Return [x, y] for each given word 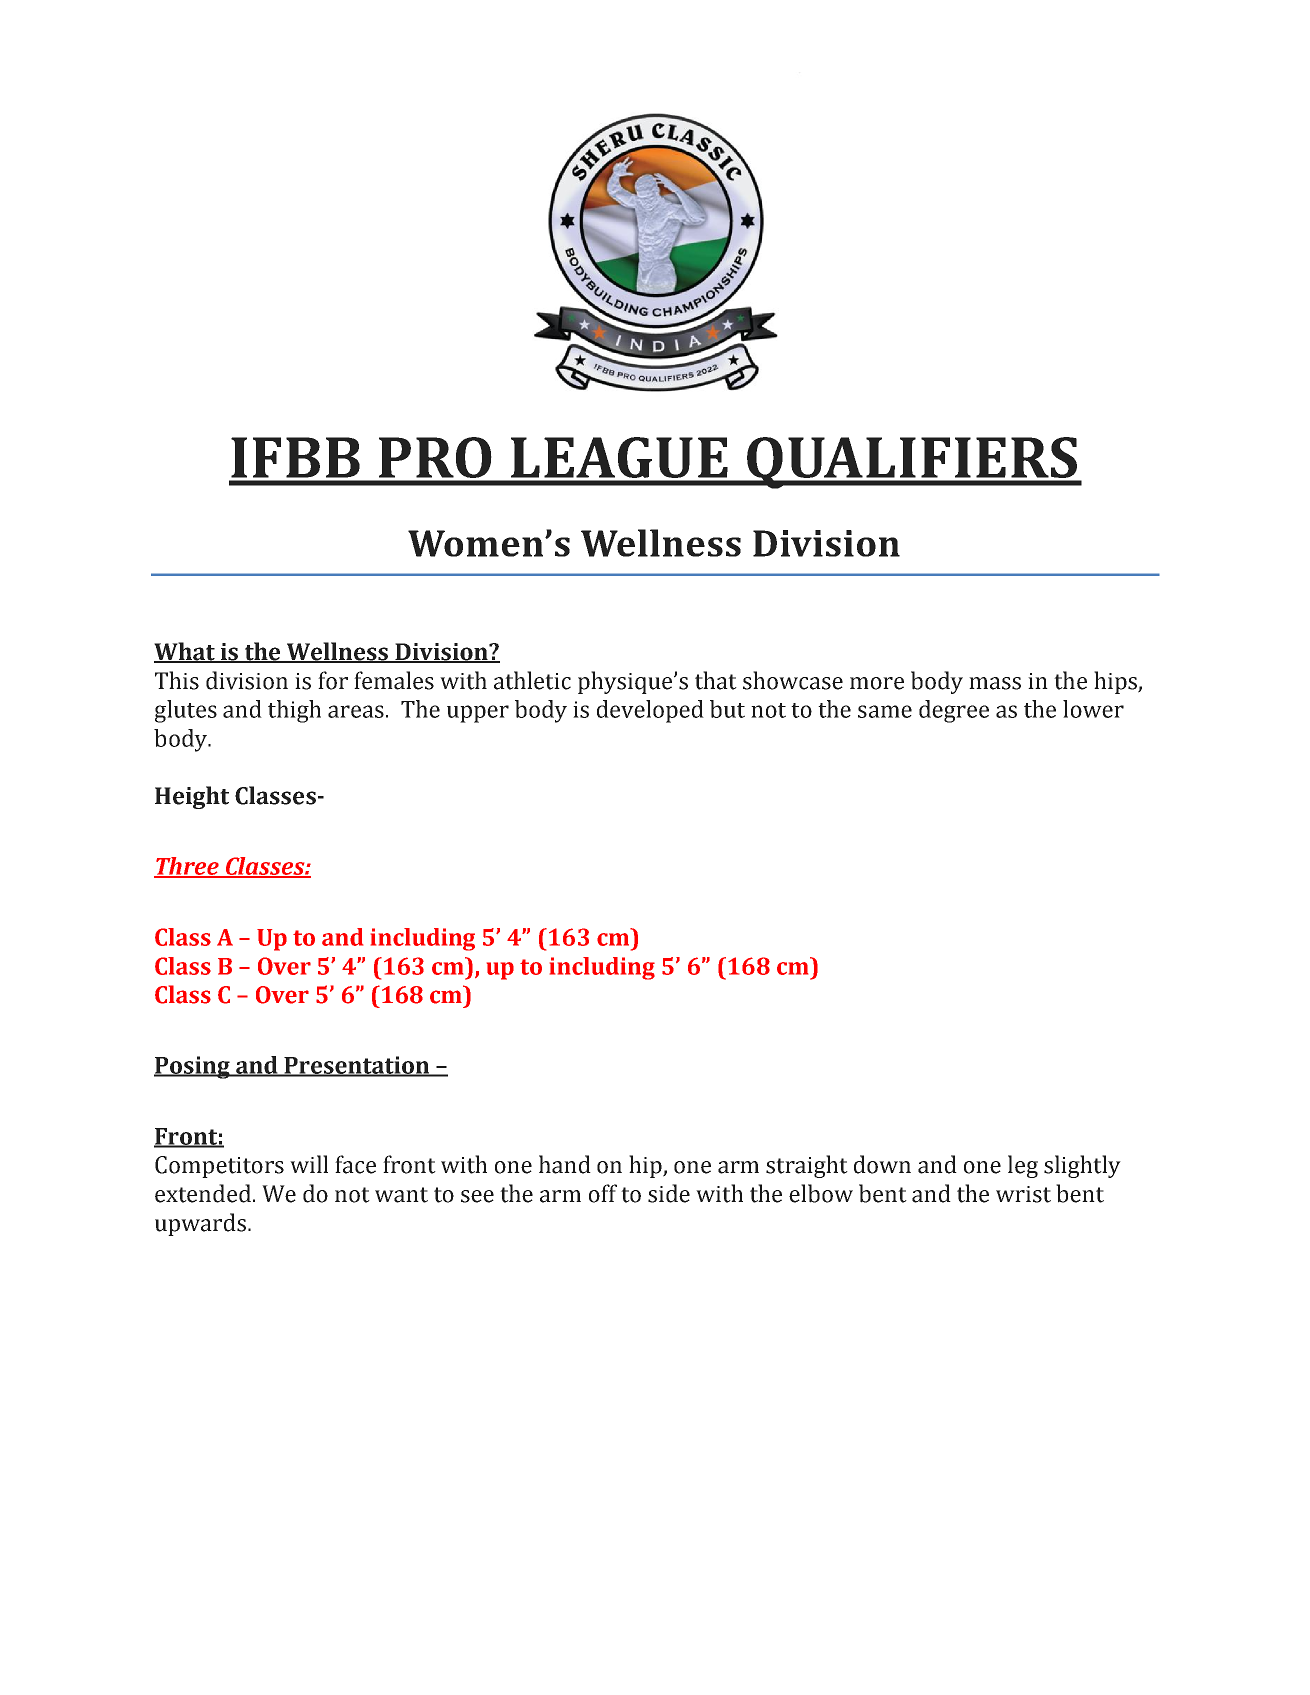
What [185, 652]
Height [192, 797]
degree [954, 711]
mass [995, 683]
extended [203, 1193]
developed [650, 711]
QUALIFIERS [912, 463]
